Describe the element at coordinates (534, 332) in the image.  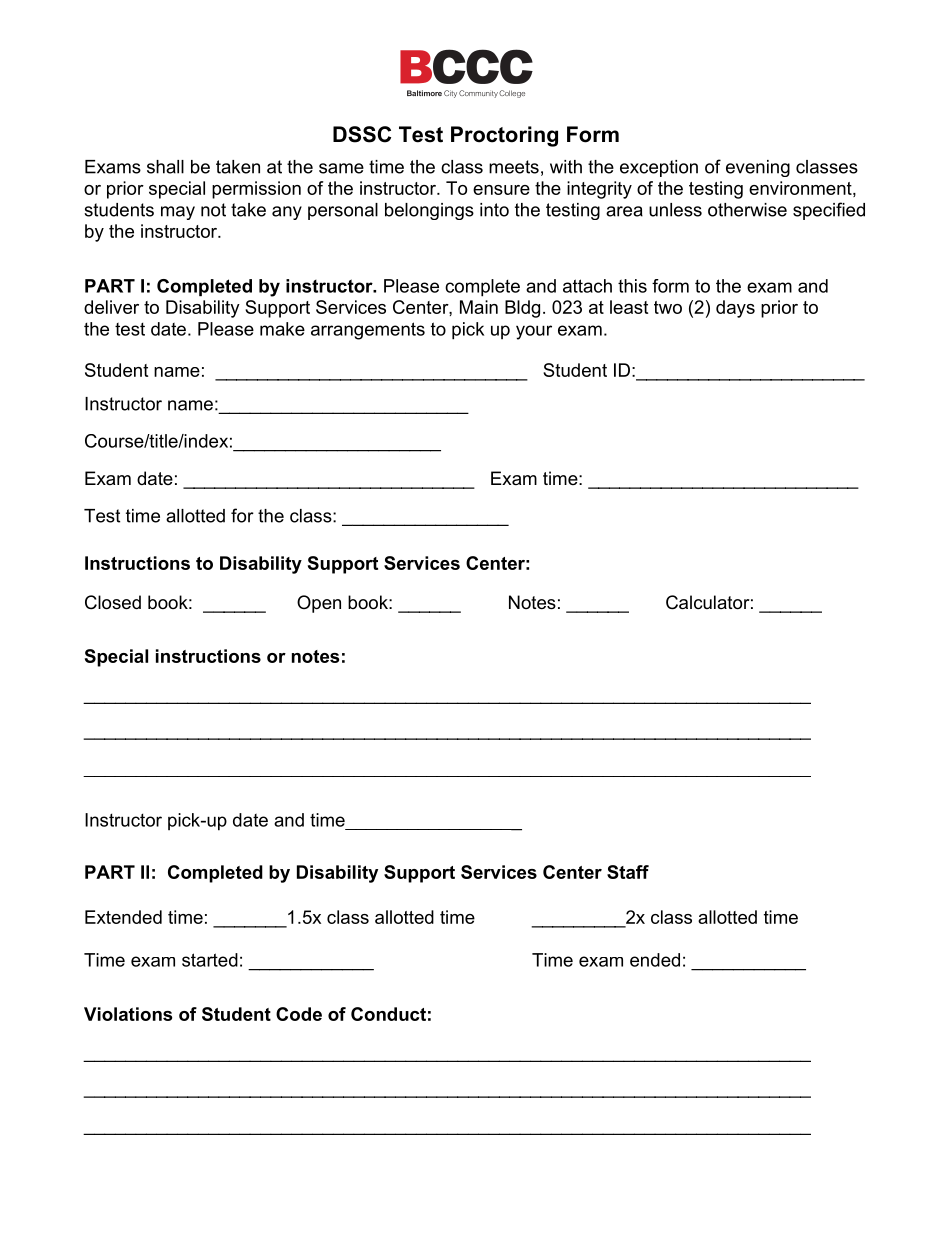
I see `your` at that location.
